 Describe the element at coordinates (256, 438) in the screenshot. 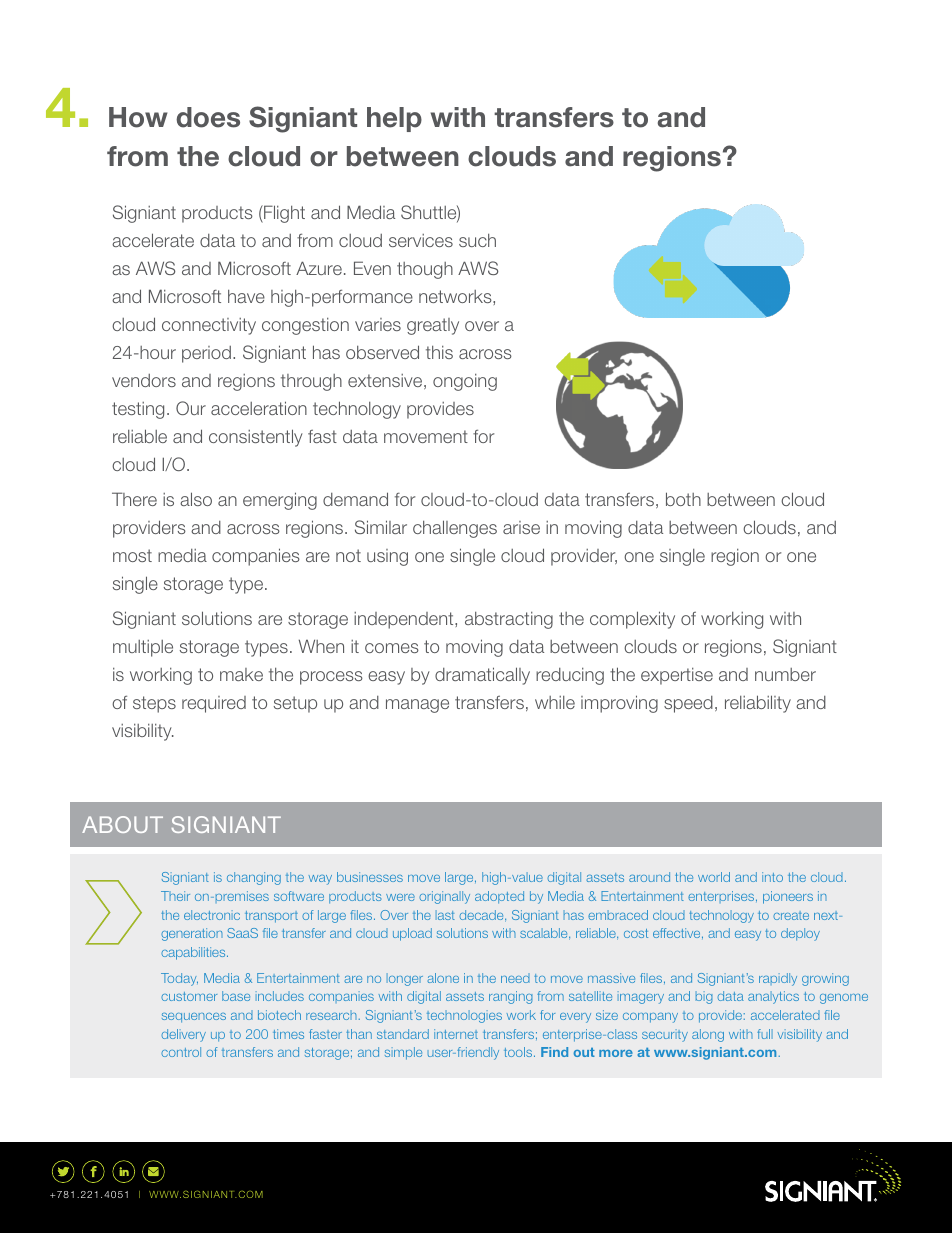

I see `consistently` at that location.
